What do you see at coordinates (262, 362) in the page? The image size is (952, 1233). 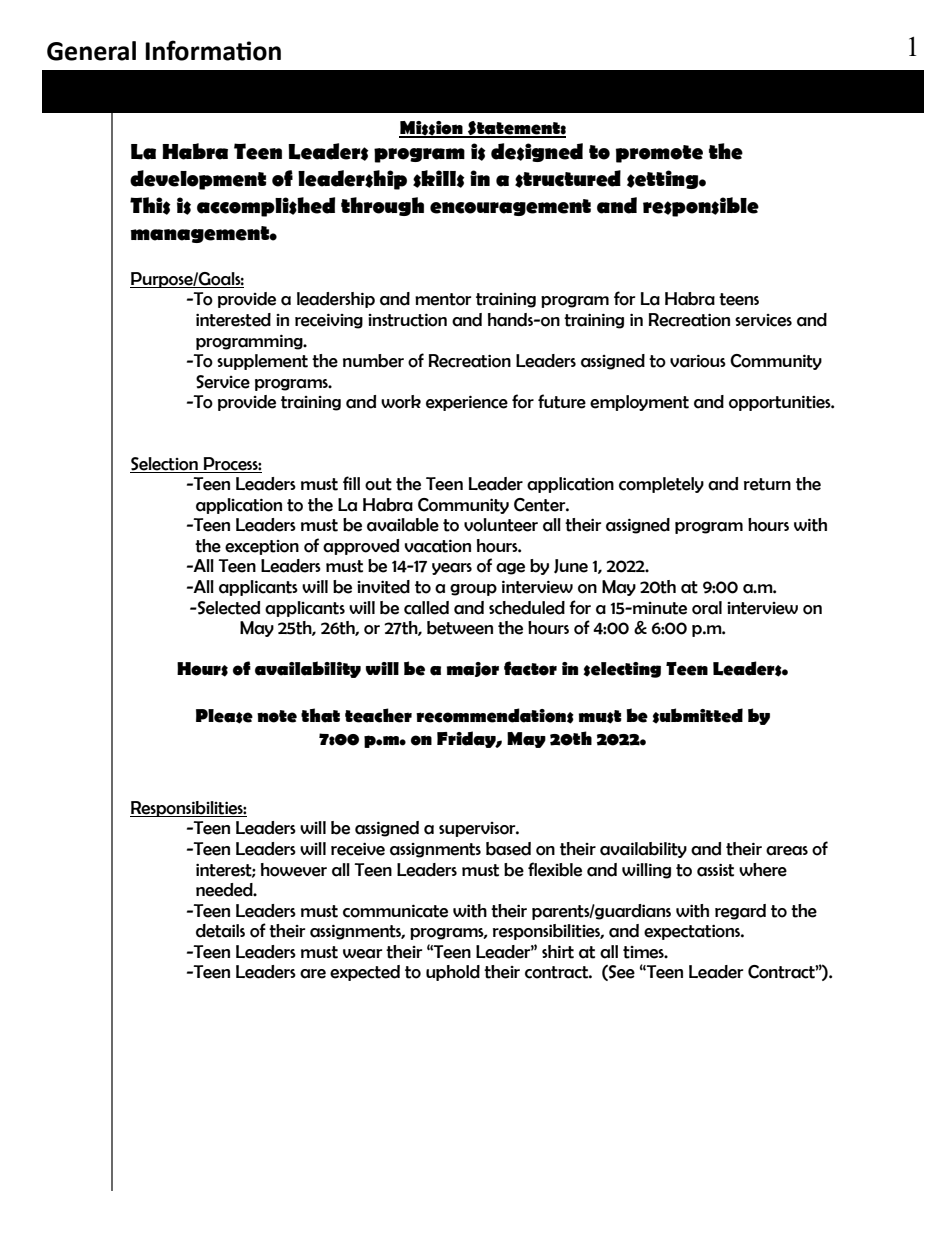 I see `supplement` at bounding box center [262, 362].
